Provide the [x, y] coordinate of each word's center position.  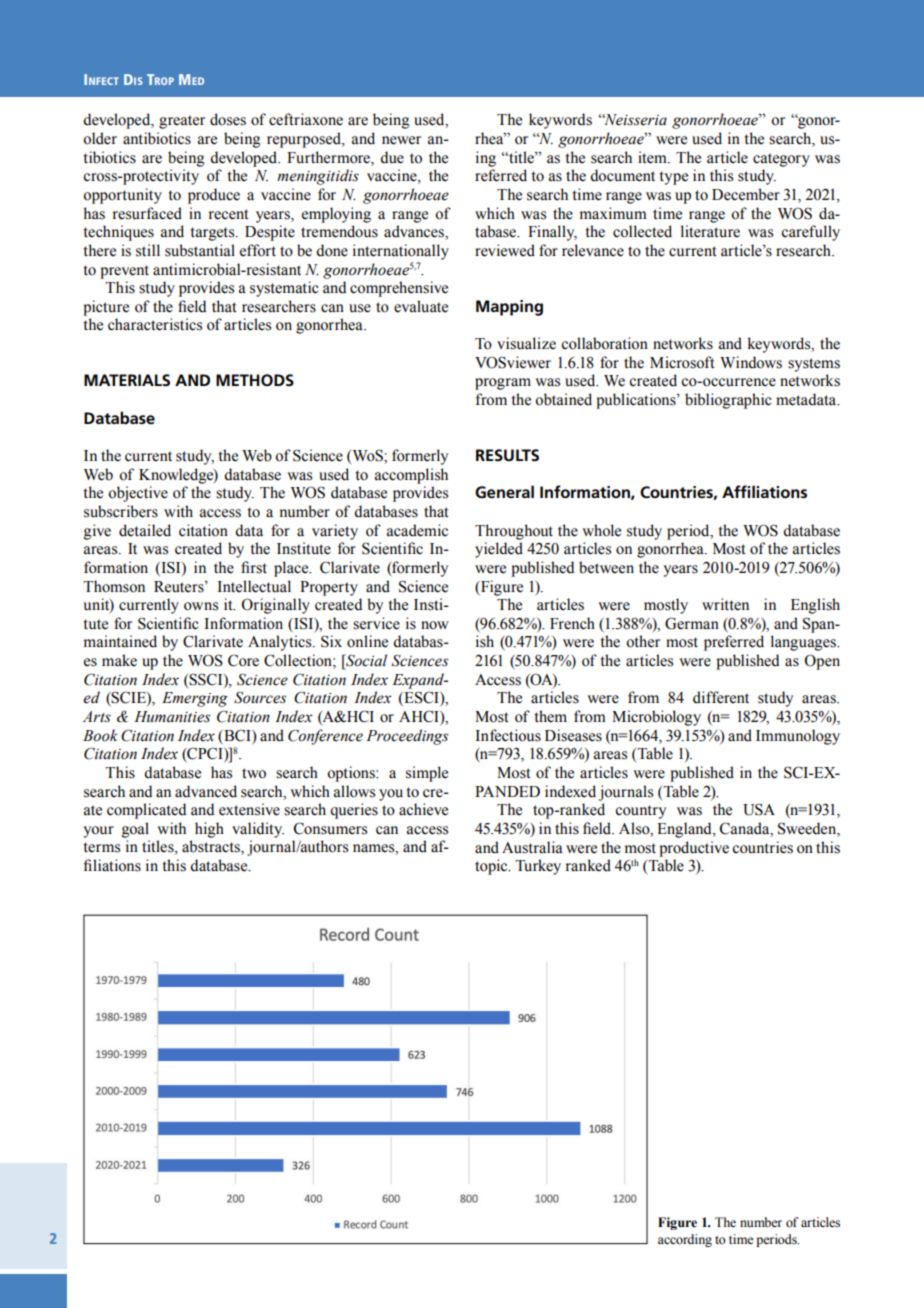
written [725, 604]
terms [101, 847]
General [504, 492]
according [685, 1240]
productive [694, 849]
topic [492, 867]
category [781, 160]
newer [401, 140]
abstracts [212, 847]
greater [182, 122]
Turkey [538, 867]
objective [138, 494]
